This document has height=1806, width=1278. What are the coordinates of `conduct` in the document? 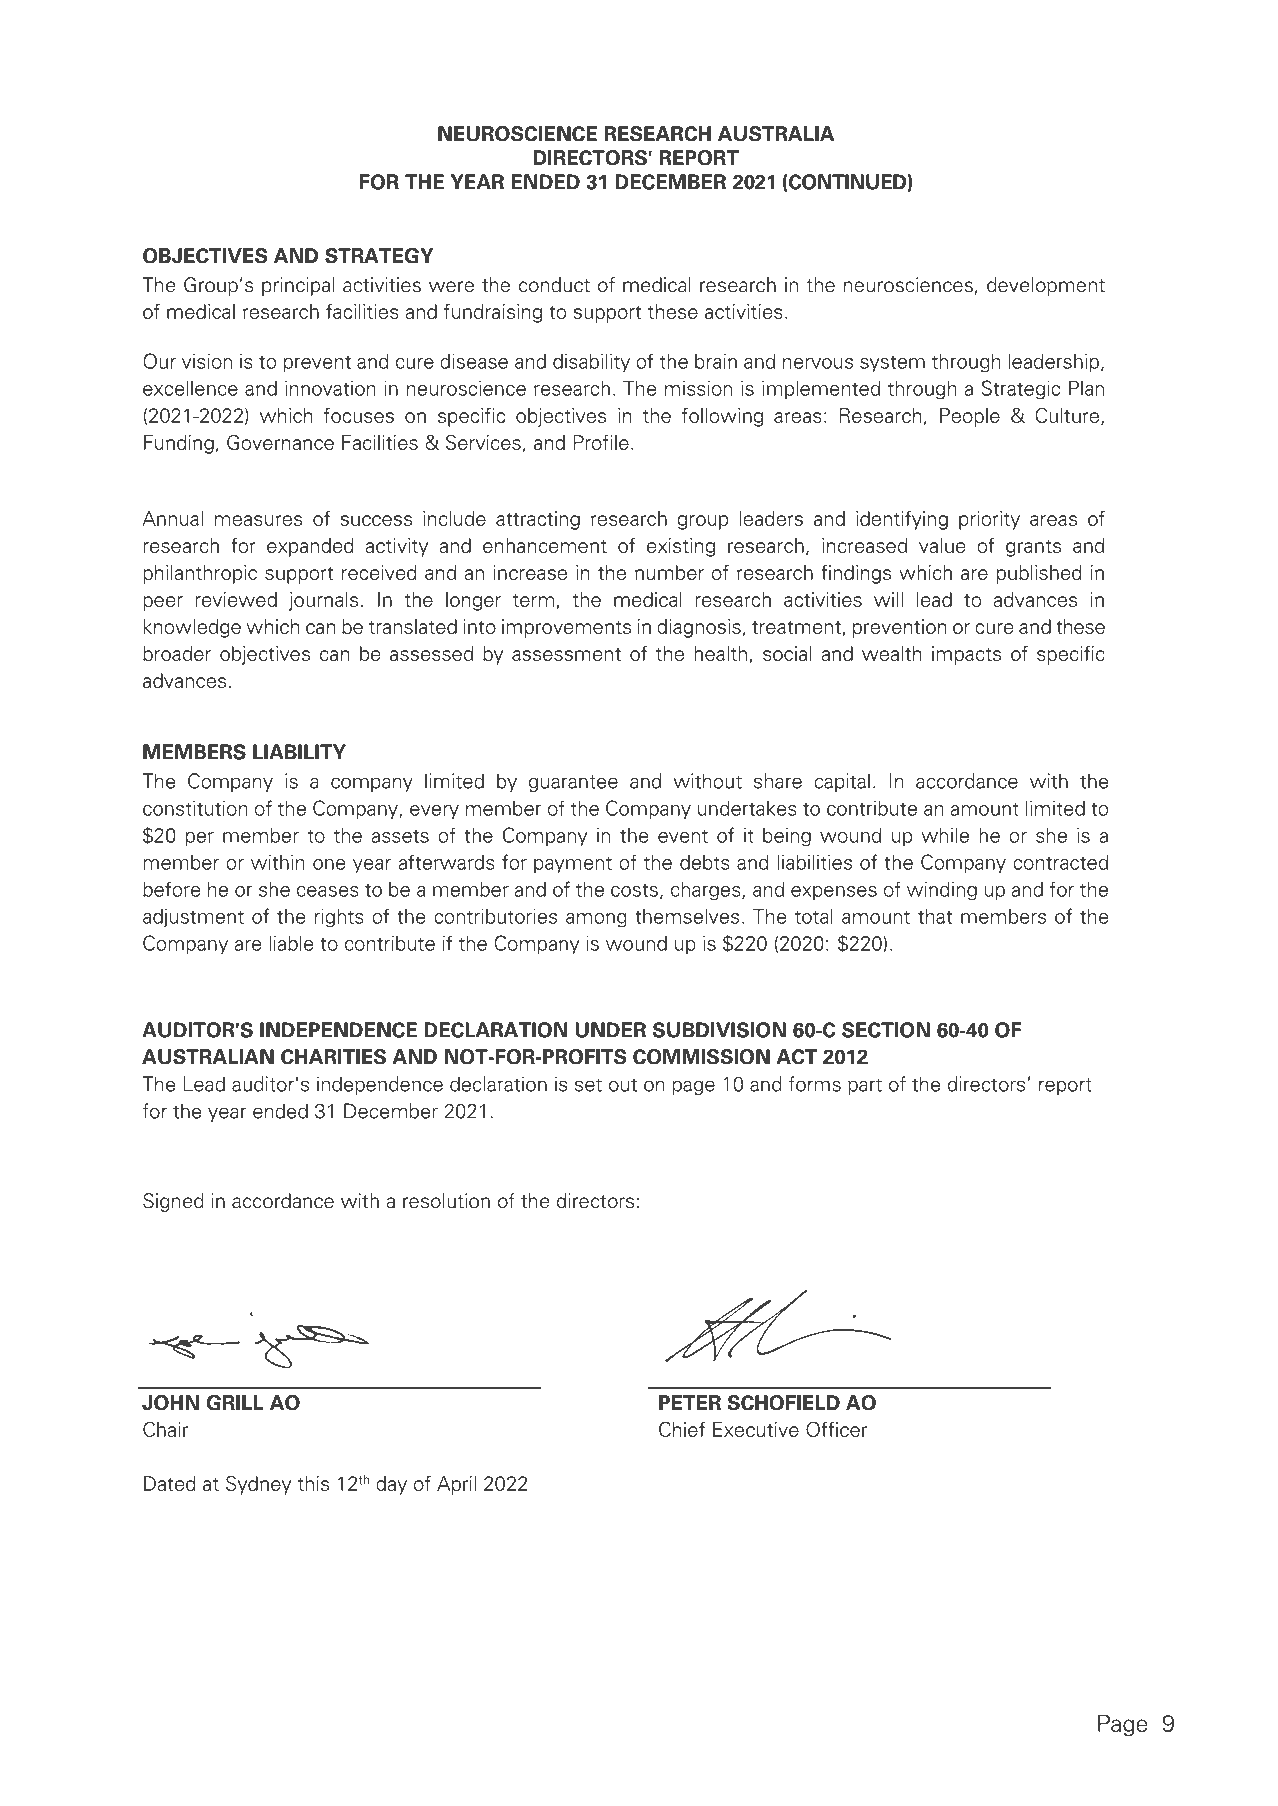 It's located at (554, 285).
